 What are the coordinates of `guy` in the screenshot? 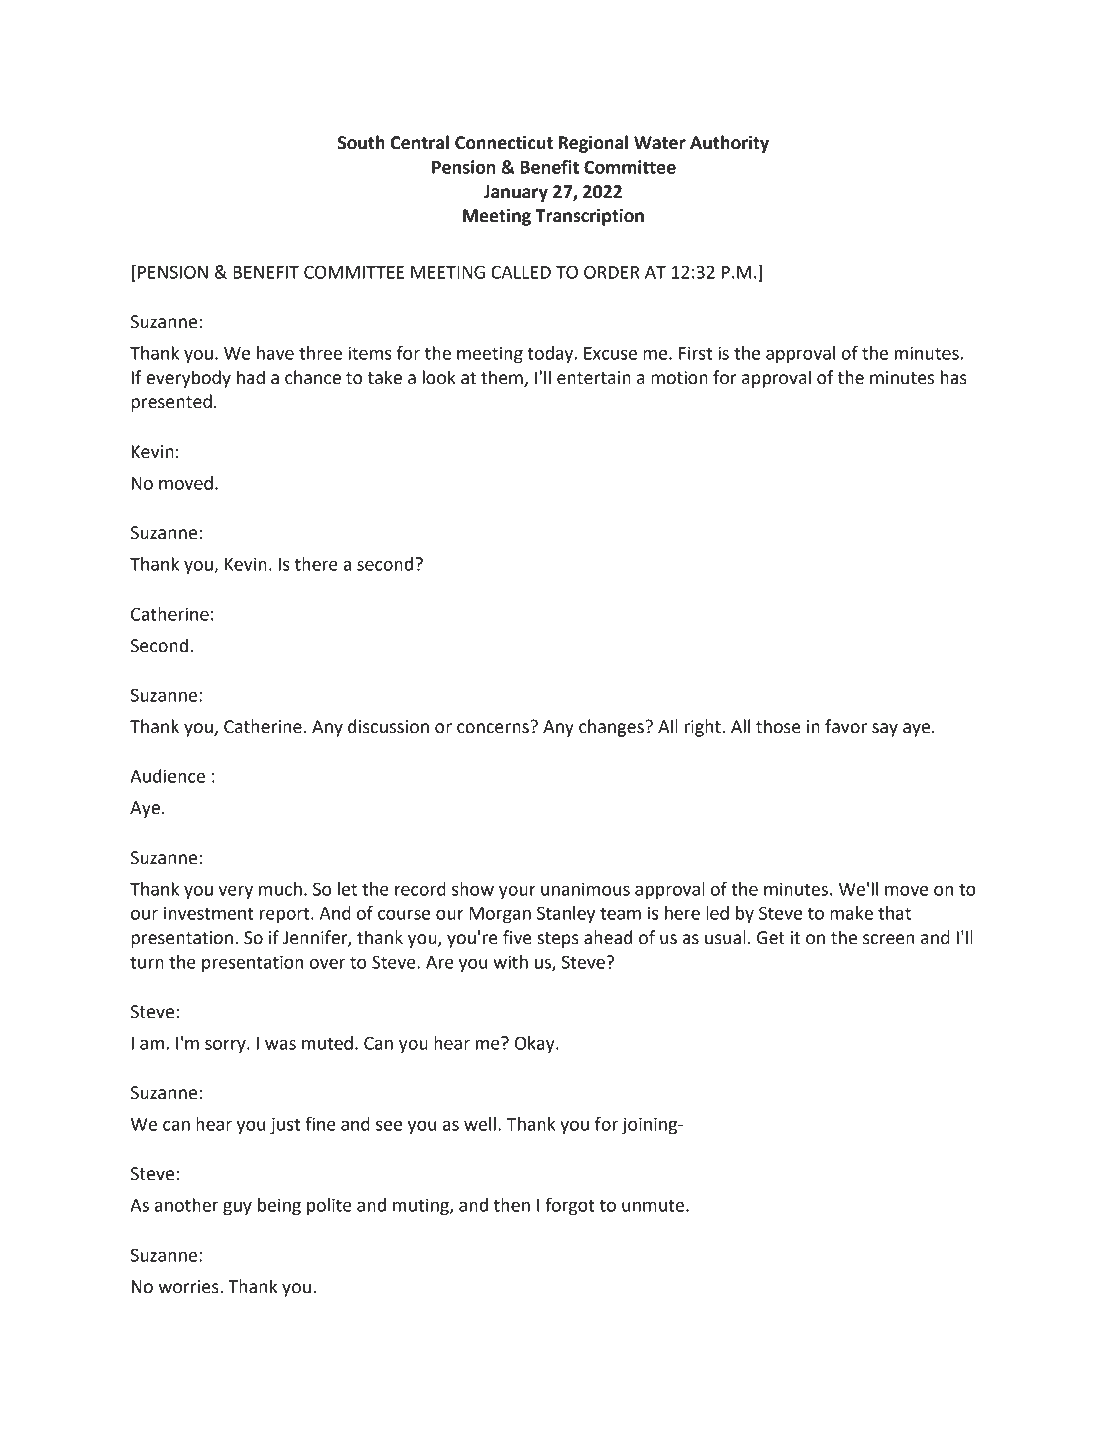 It's located at (237, 1209).
